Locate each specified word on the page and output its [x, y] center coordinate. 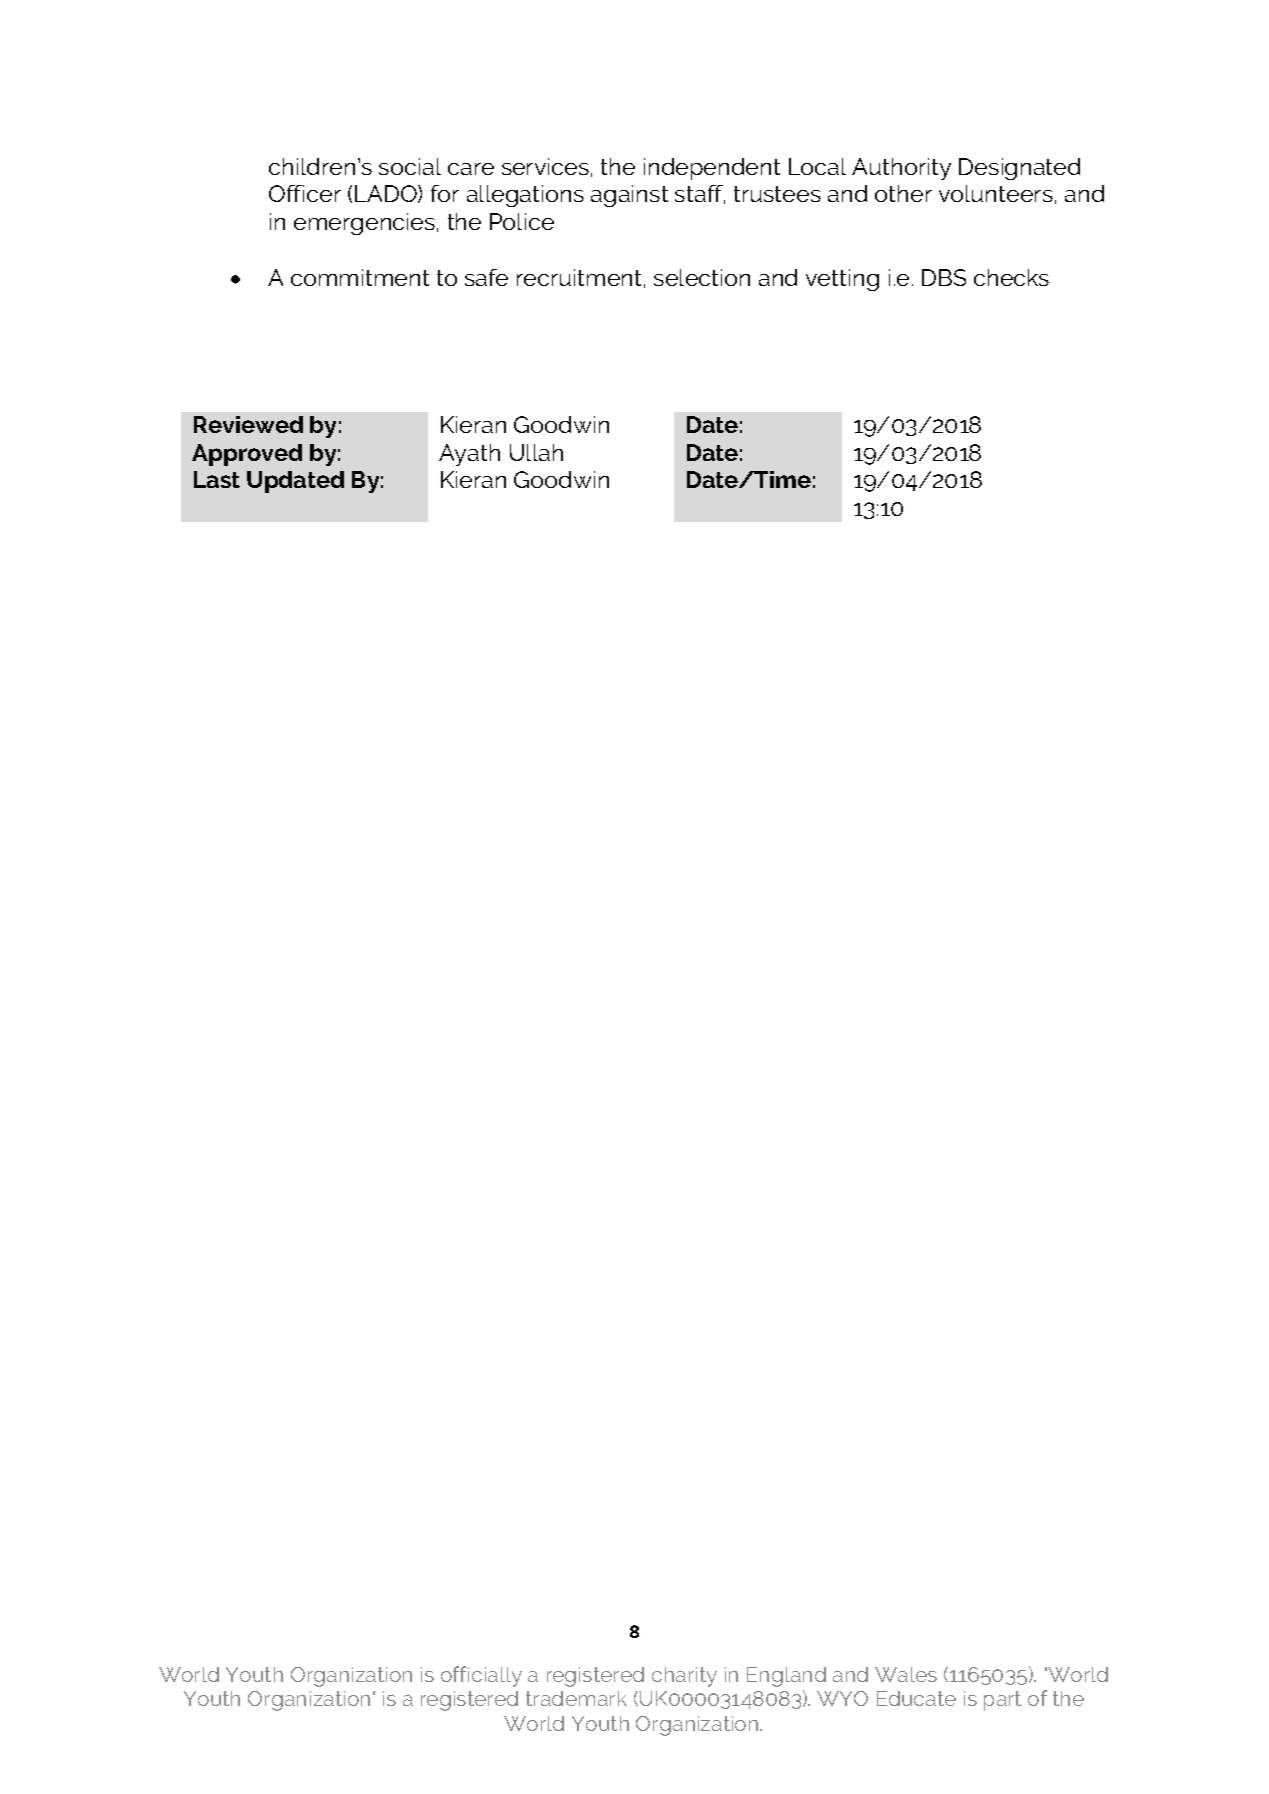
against [629, 196]
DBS [944, 277]
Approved [247, 455]
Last [217, 479]
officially [481, 1676]
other [903, 193]
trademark [576, 1698]
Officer [305, 193]
